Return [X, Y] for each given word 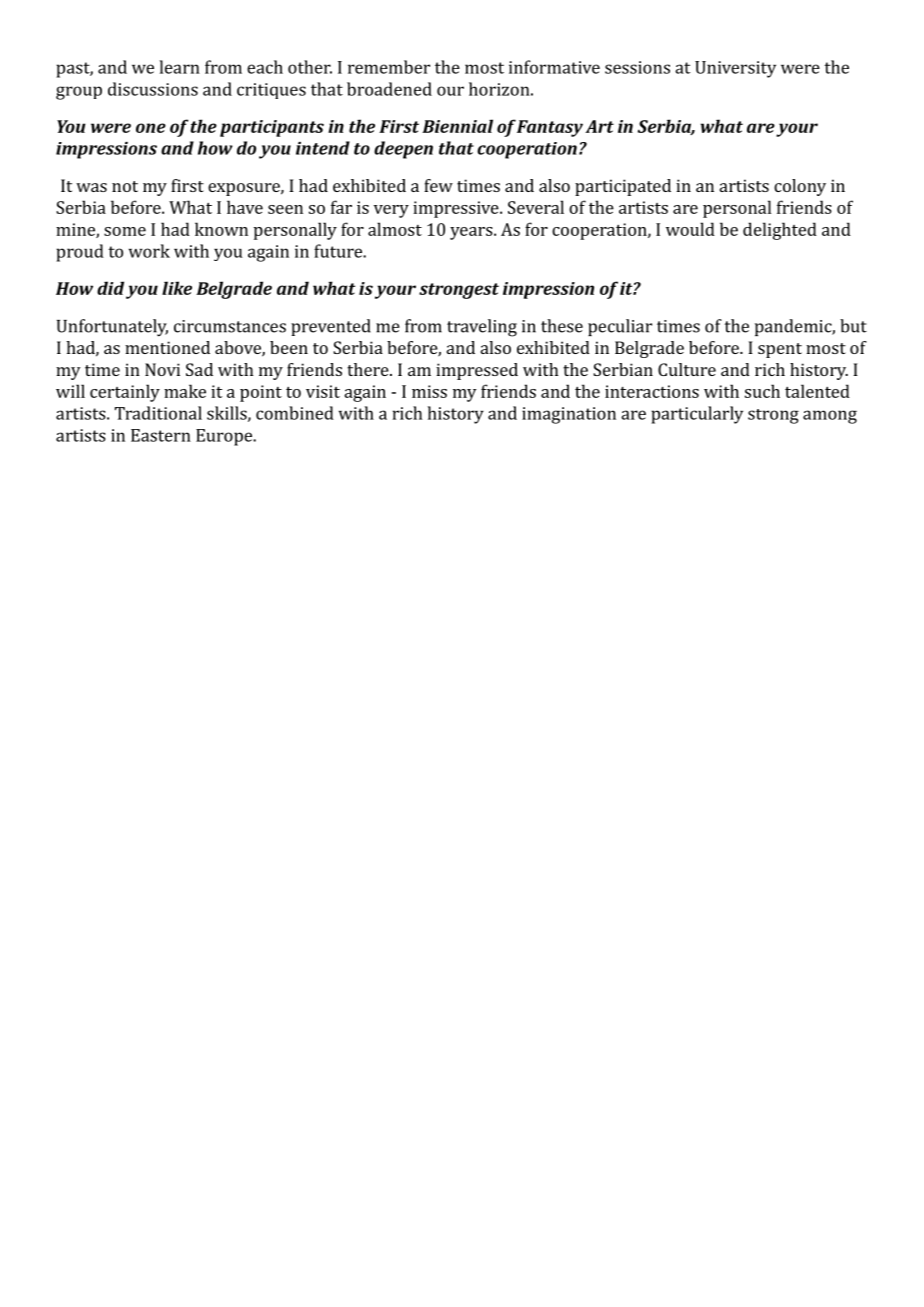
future [339, 251]
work [149, 251]
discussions [153, 89]
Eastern [161, 435]
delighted [780, 231]
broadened [389, 89]
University [735, 69]
